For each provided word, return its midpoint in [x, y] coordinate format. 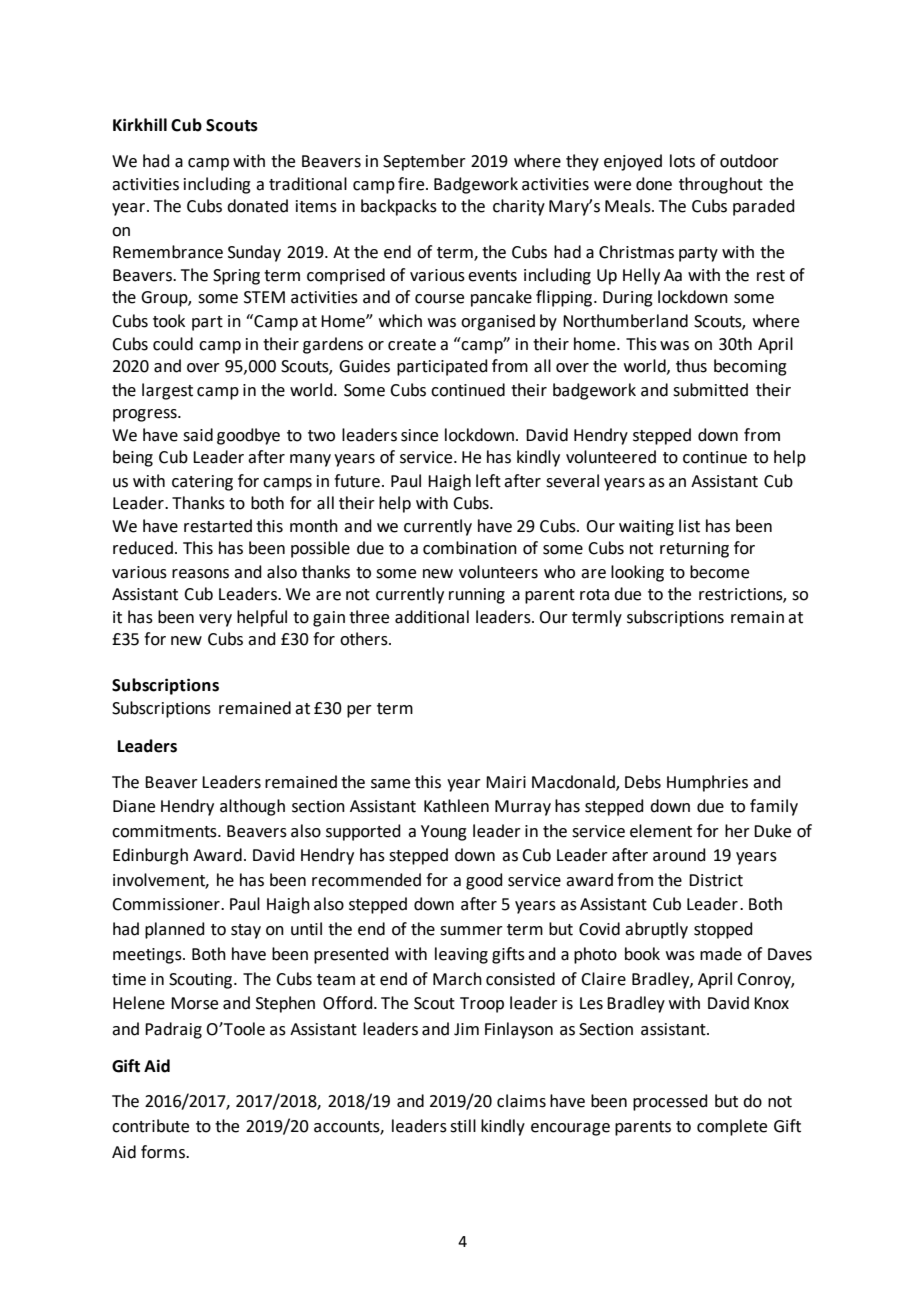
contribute [150, 1126]
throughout [721, 185]
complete [732, 1127]
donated [257, 206]
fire [412, 184]
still [463, 1126]
